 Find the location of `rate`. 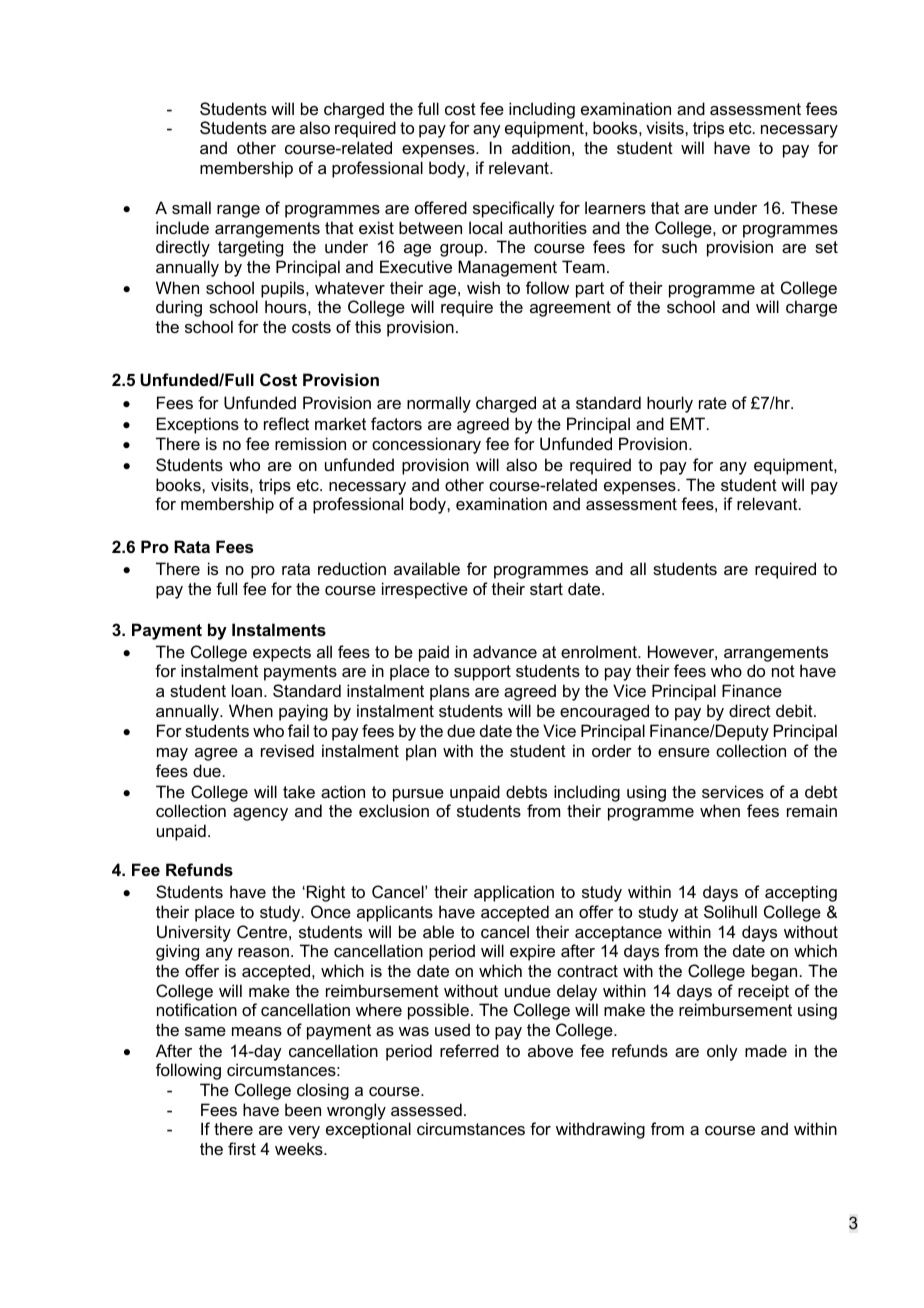

rate is located at coordinates (713, 403).
